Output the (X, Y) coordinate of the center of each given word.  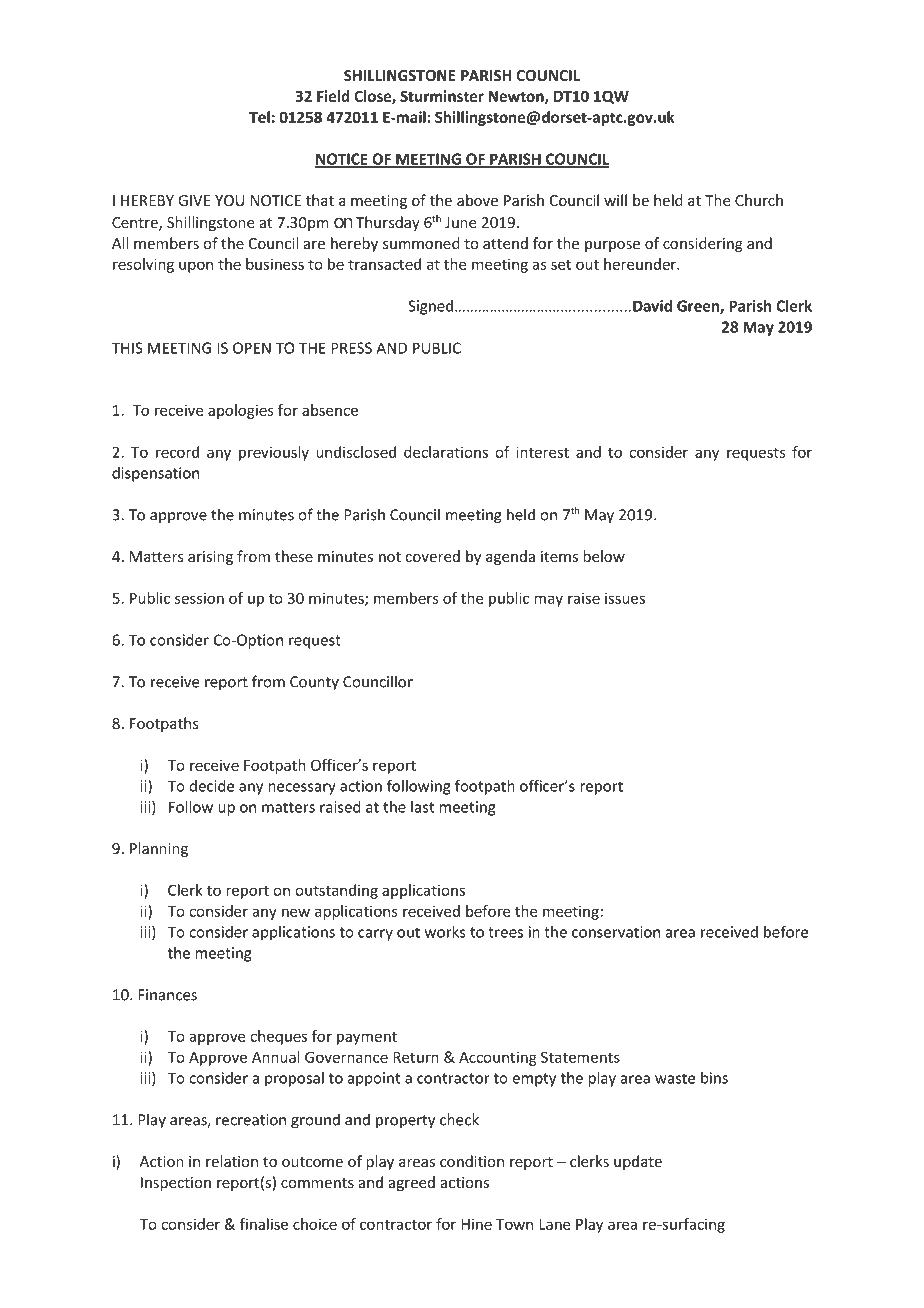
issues (625, 598)
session (199, 598)
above (477, 200)
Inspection (176, 1184)
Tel (259, 117)
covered (432, 556)
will (615, 200)
